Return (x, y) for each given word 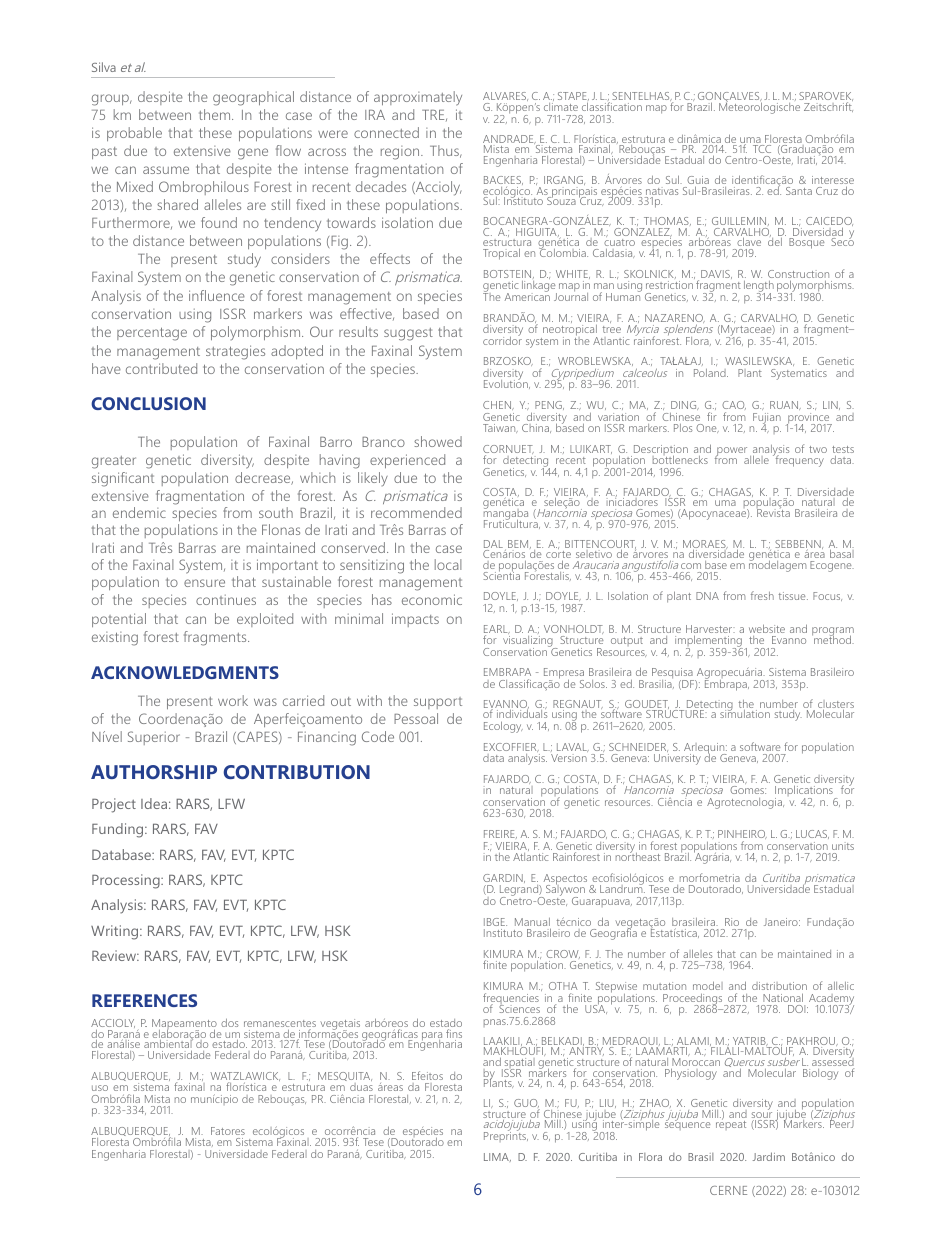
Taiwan (500, 428)
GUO (527, 1104)
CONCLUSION (148, 403)
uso (100, 1088)
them (216, 114)
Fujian (767, 419)
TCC (762, 149)
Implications (805, 792)
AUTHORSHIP (154, 772)
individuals (522, 715)
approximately (418, 98)
